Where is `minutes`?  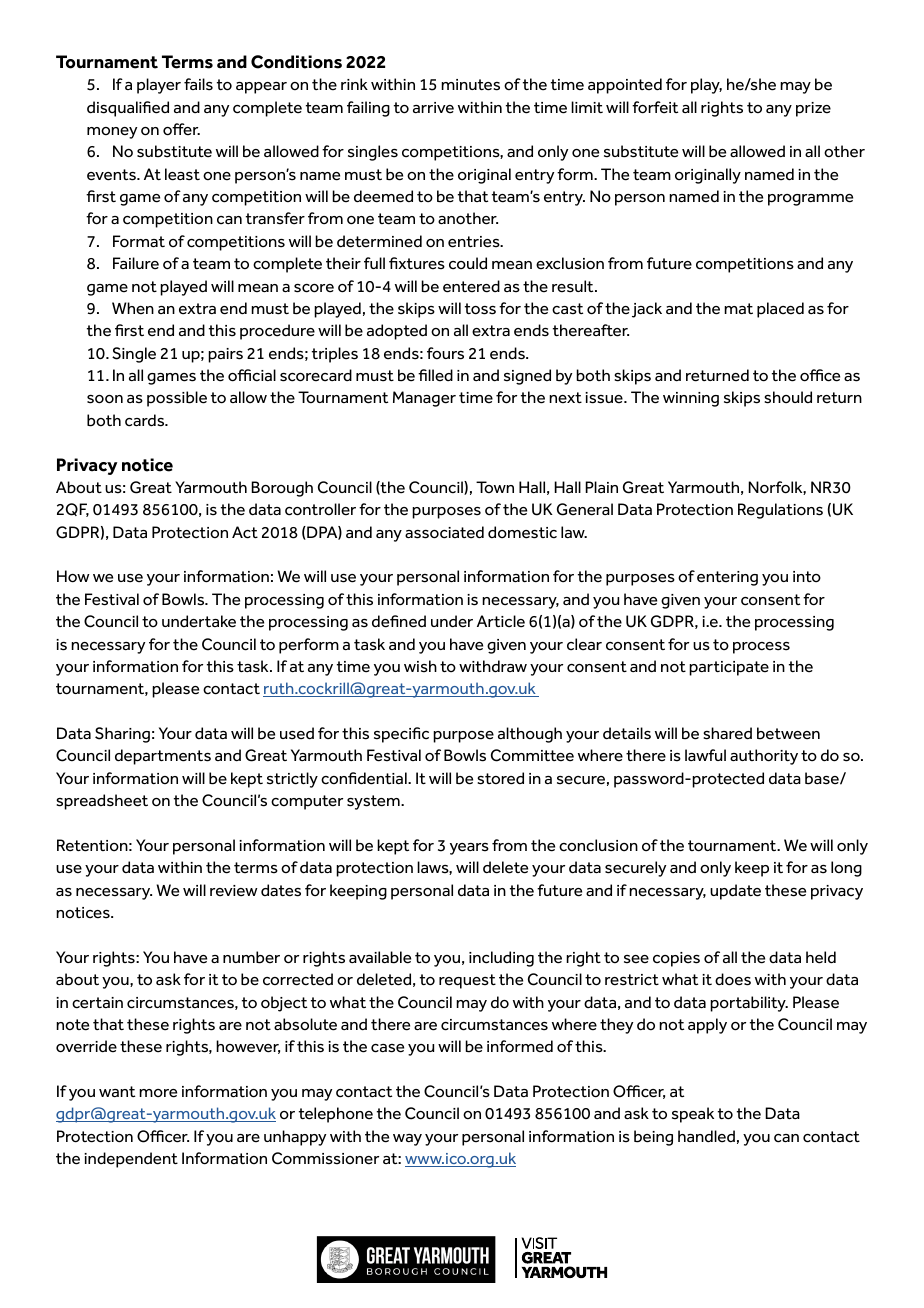
minutes is located at coordinates (470, 85).
